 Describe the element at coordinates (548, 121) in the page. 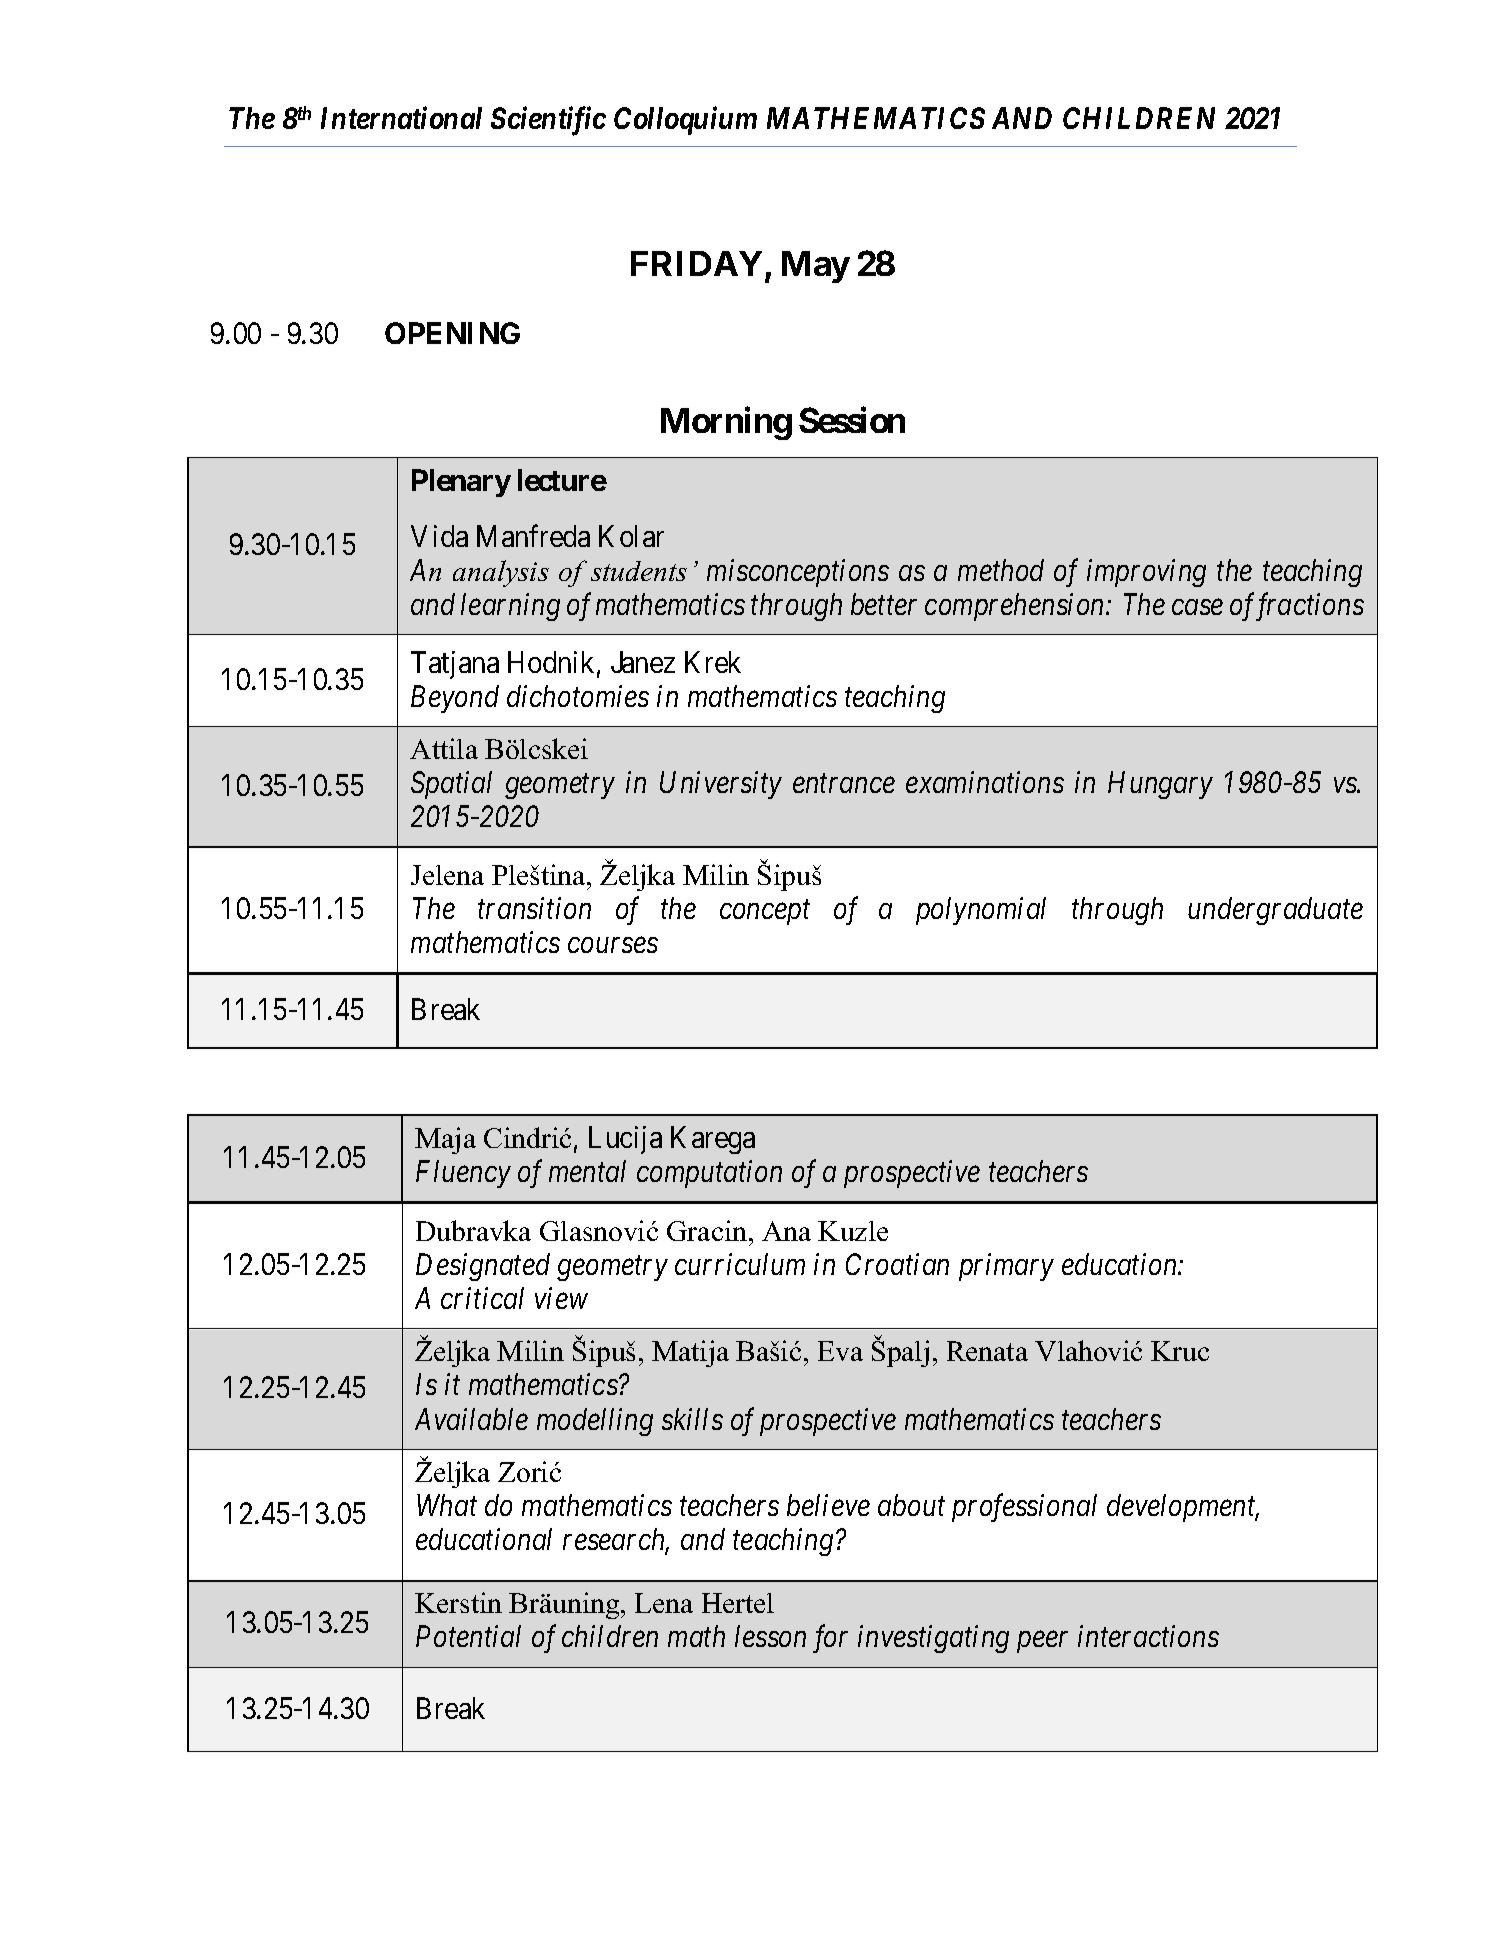

I see `Scientific` at that location.
